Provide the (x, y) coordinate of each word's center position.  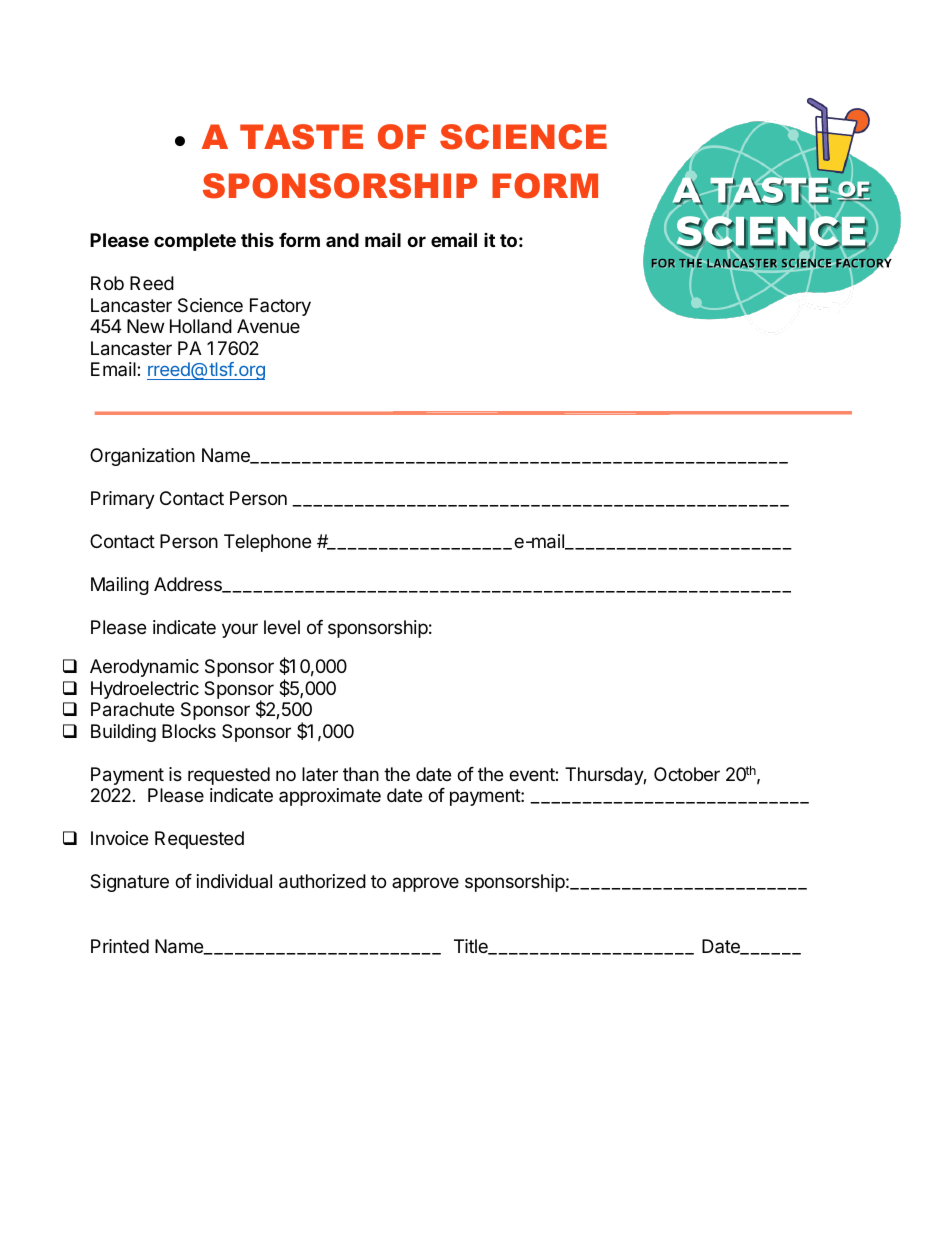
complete (195, 242)
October (687, 774)
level (282, 627)
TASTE (301, 137)
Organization (142, 457)
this (257, 239)
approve (425, 884)
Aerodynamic (144, 668)
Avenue (268, 326)
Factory (280, 307)
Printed (120, 946)
